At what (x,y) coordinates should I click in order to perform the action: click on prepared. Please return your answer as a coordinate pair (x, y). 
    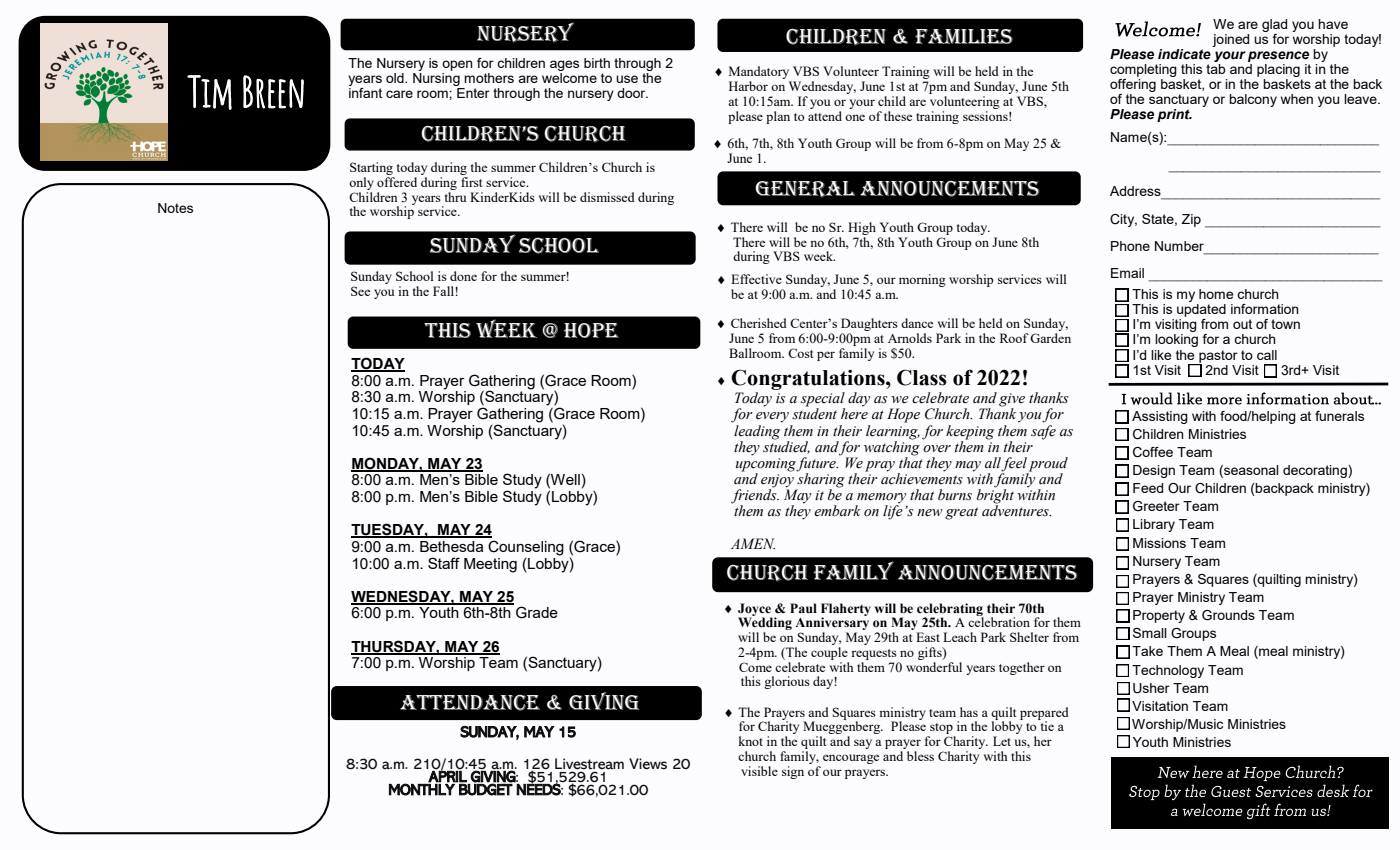
    Looking at the image, I should click on (1044, 714).
